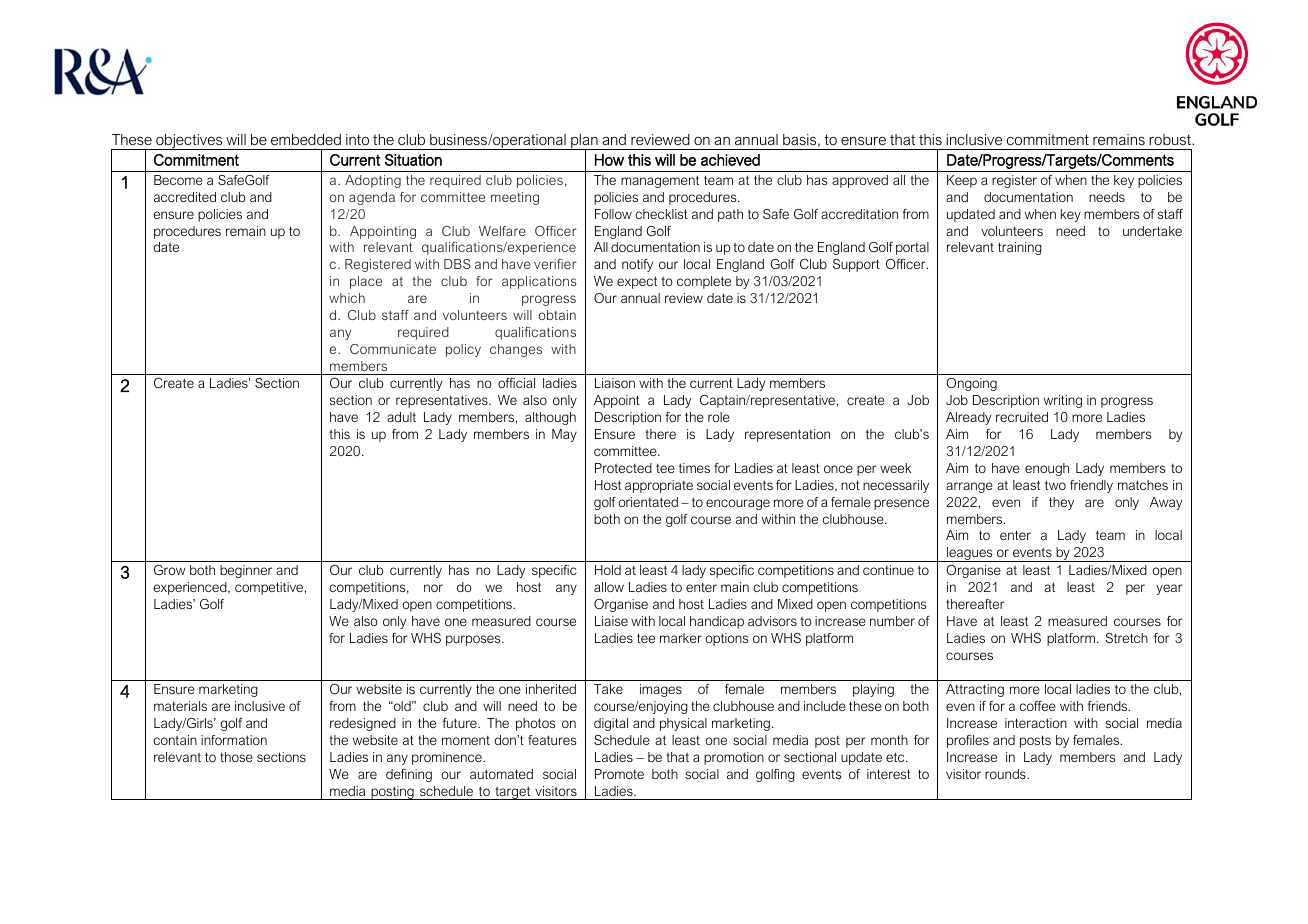 This document has height=924, width=1308. What do you see at coordinates (970, 554) in the document?
I see `leagues` at bounding box center [970, 554].
